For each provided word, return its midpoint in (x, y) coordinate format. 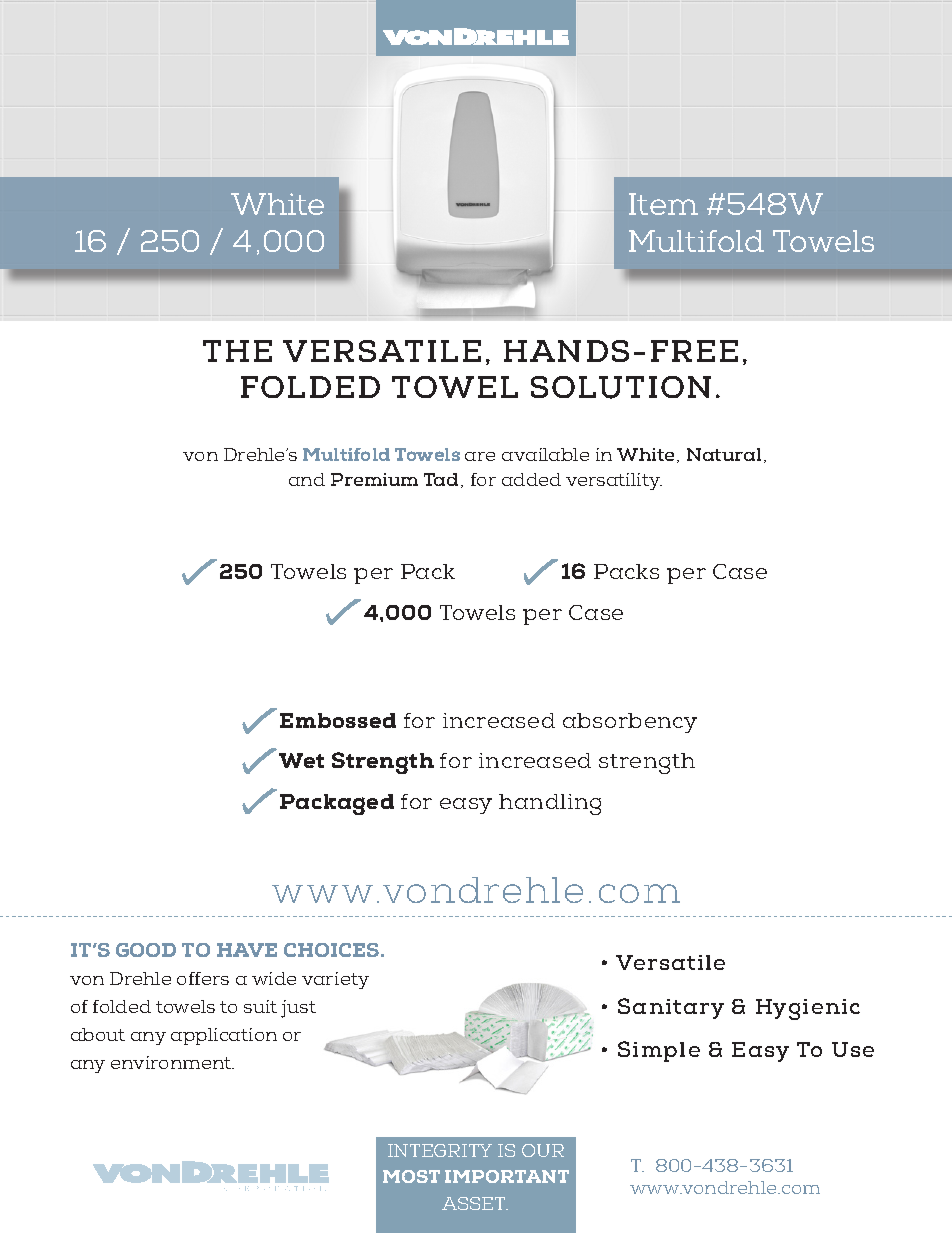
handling (550, 804)
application (224, 1036)
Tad (441, 479)
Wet (301, 760)
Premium (374, 479)
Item (663, 204)
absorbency (630, 723)
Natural (724, 454)
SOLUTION (621, 387)
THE (237, 351)
